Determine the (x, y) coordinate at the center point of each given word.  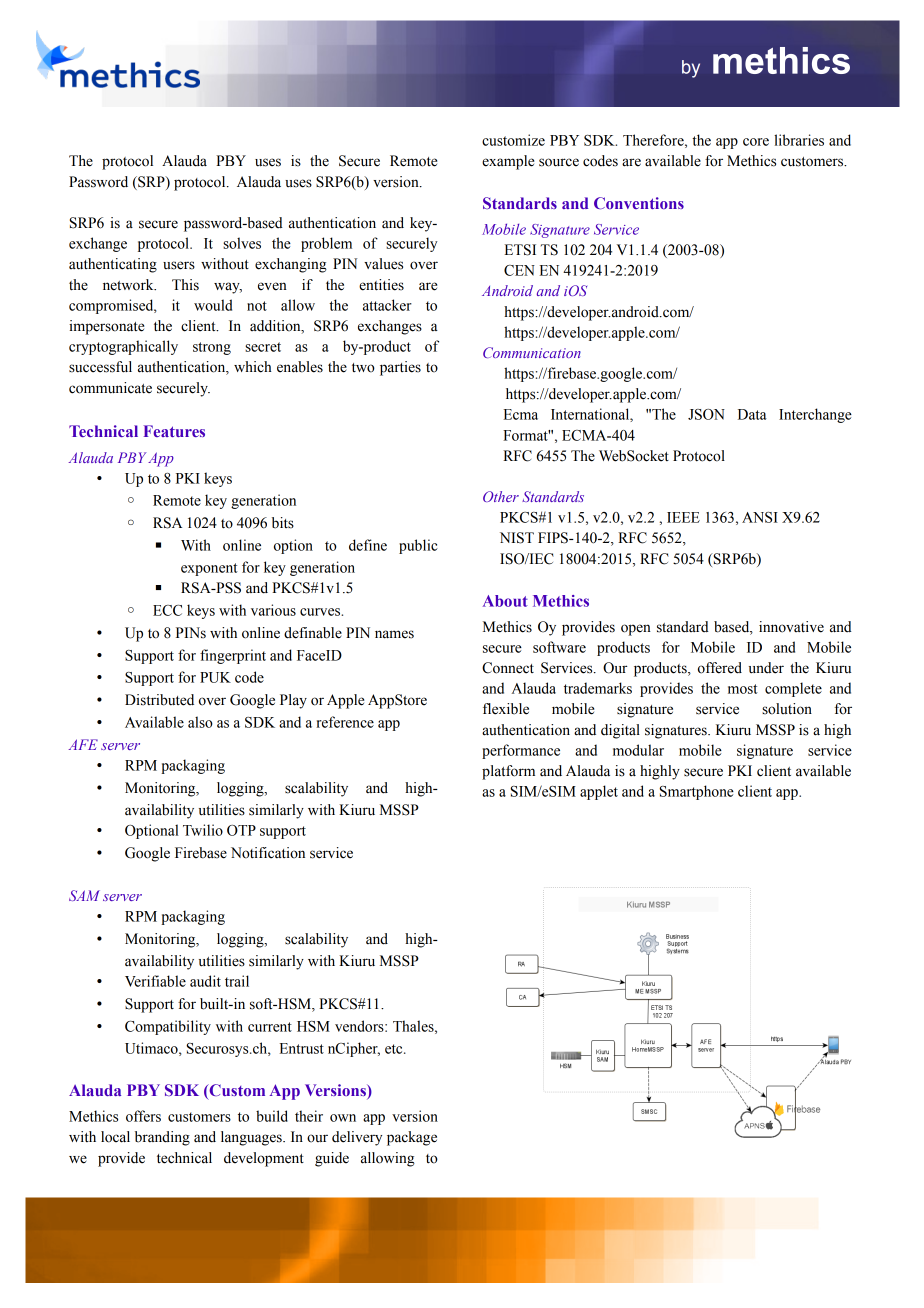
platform (508, 772)
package (412, 1138)
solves (242, 243)
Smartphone (696, 792)
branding (162, 1138)
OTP (241, 830)
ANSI (760, 517)
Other (501, 496)
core (756, 142)
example (508, 162)
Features (174, 431)
